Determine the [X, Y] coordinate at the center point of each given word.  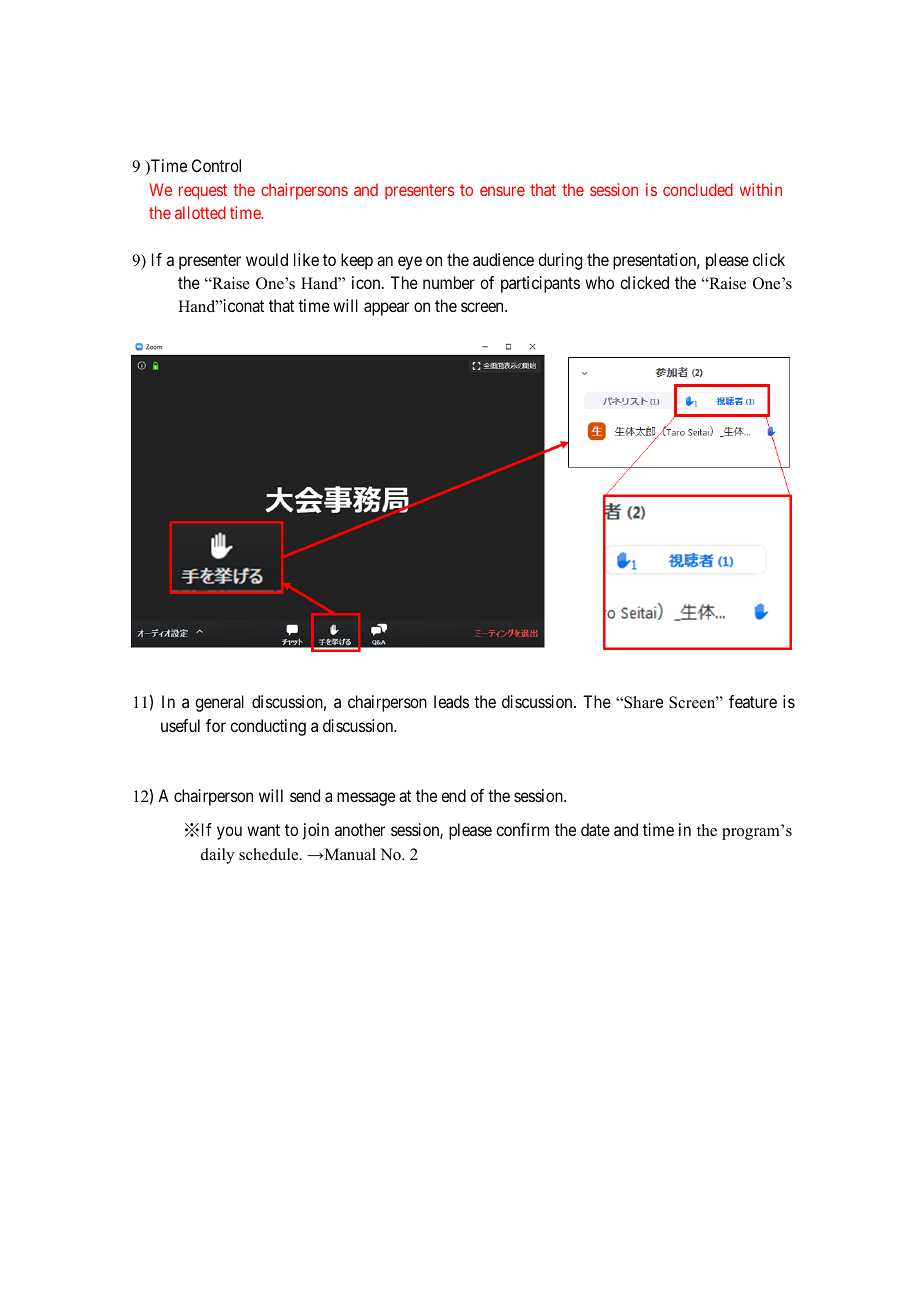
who [599, 282]
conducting [268, 727]
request [203, 192]
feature [753, 701]
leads [451, 701]
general [219, 703]
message [366, 799]
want [263, 830]
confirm [522, 829]
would [267, 259]
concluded [698, 189]
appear [386, 309]
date [595, 829]
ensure [502, 191]
